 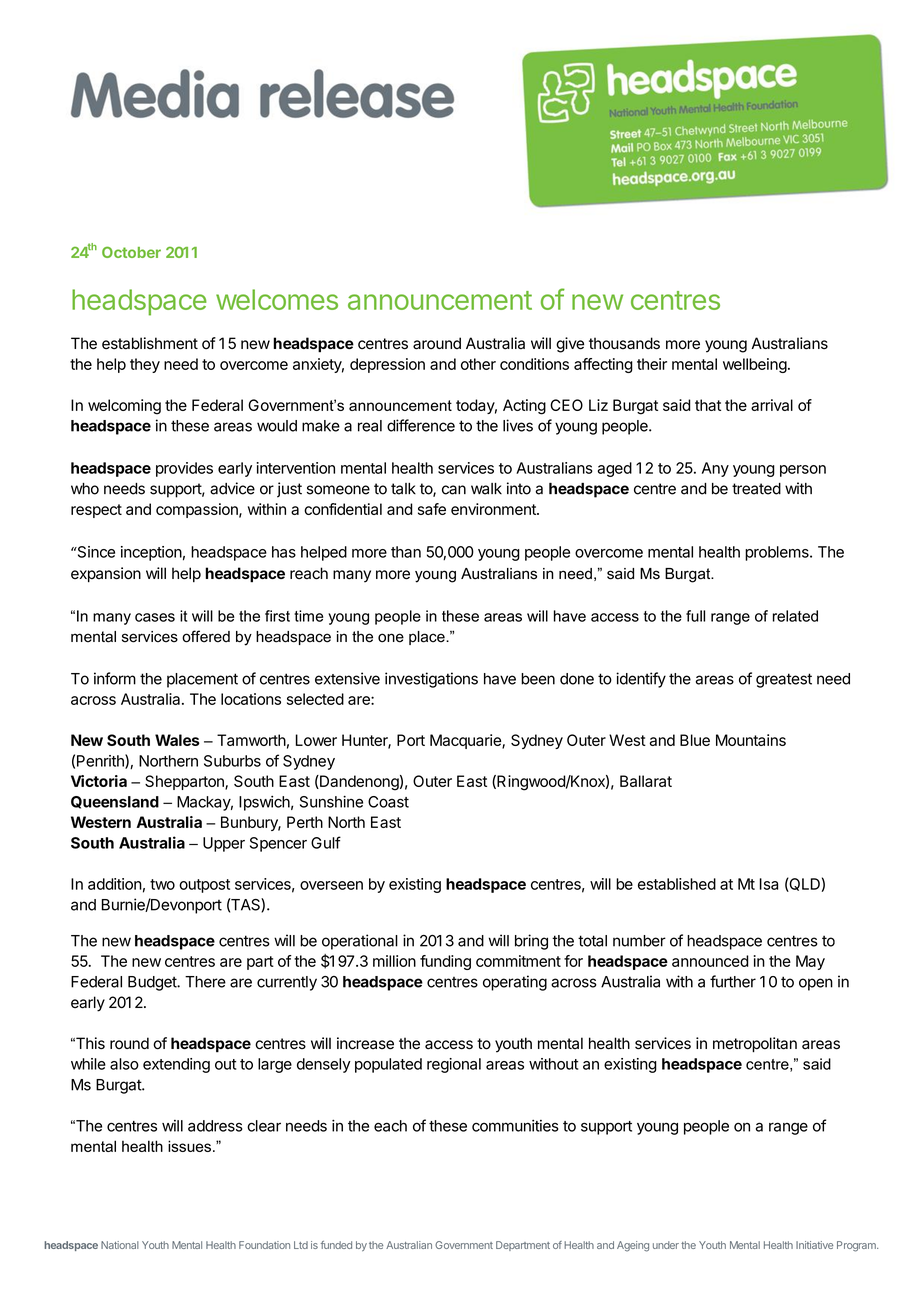 I want to click on National, so click(x=120, y=1245).
